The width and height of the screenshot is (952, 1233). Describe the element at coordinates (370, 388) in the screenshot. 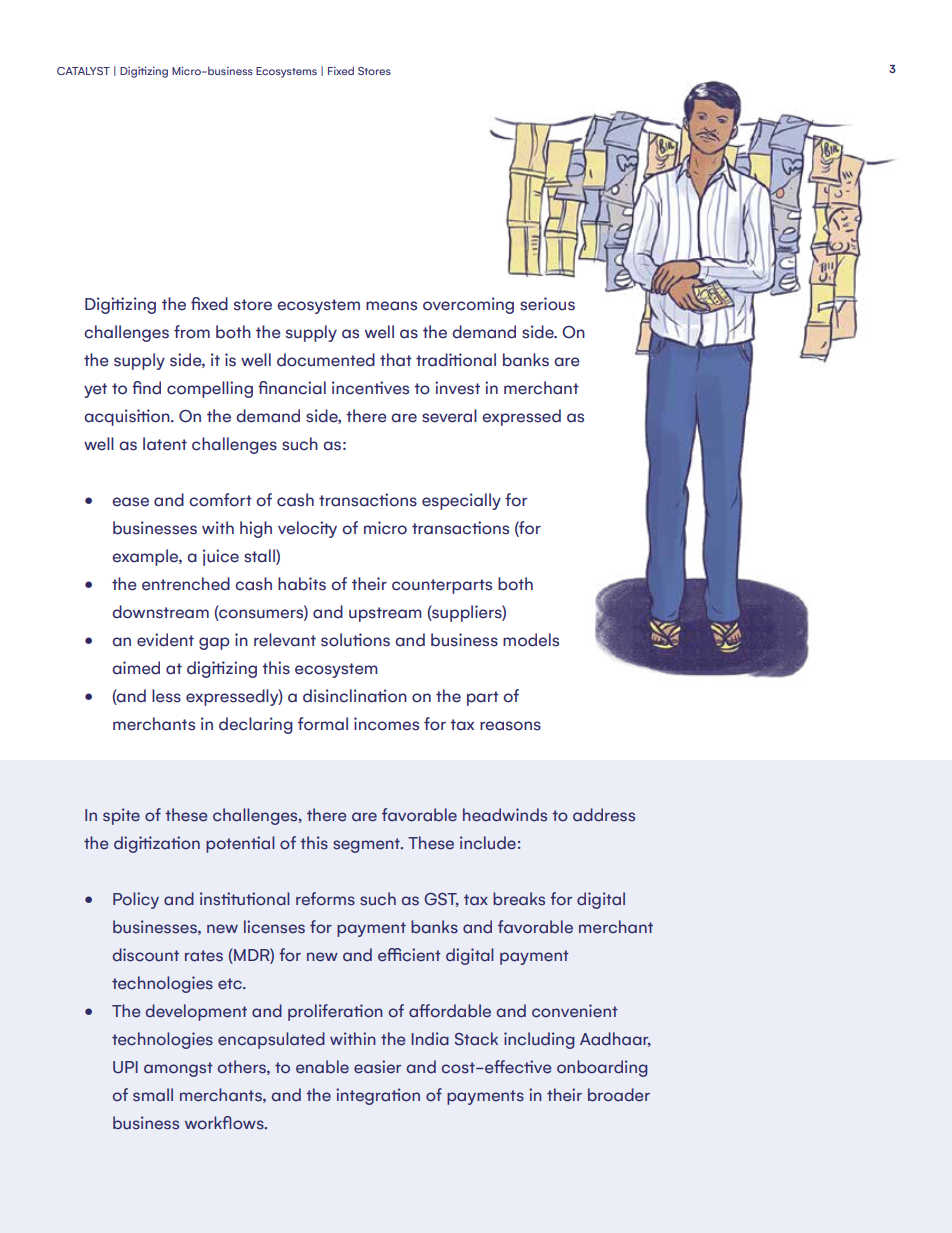

I see `incentives` at that location.
